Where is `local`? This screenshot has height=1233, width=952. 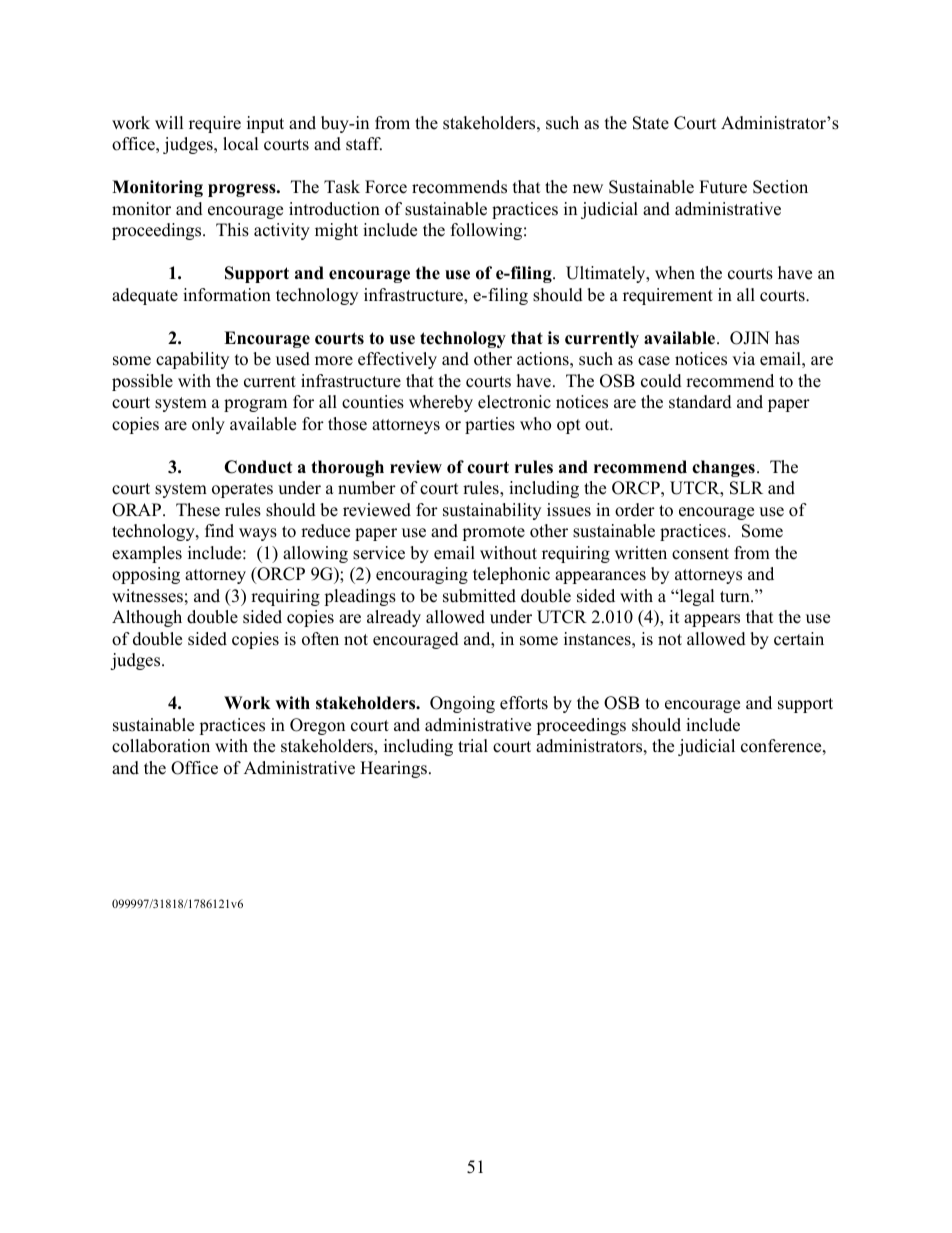
local is located at coordinates (241, 144).
